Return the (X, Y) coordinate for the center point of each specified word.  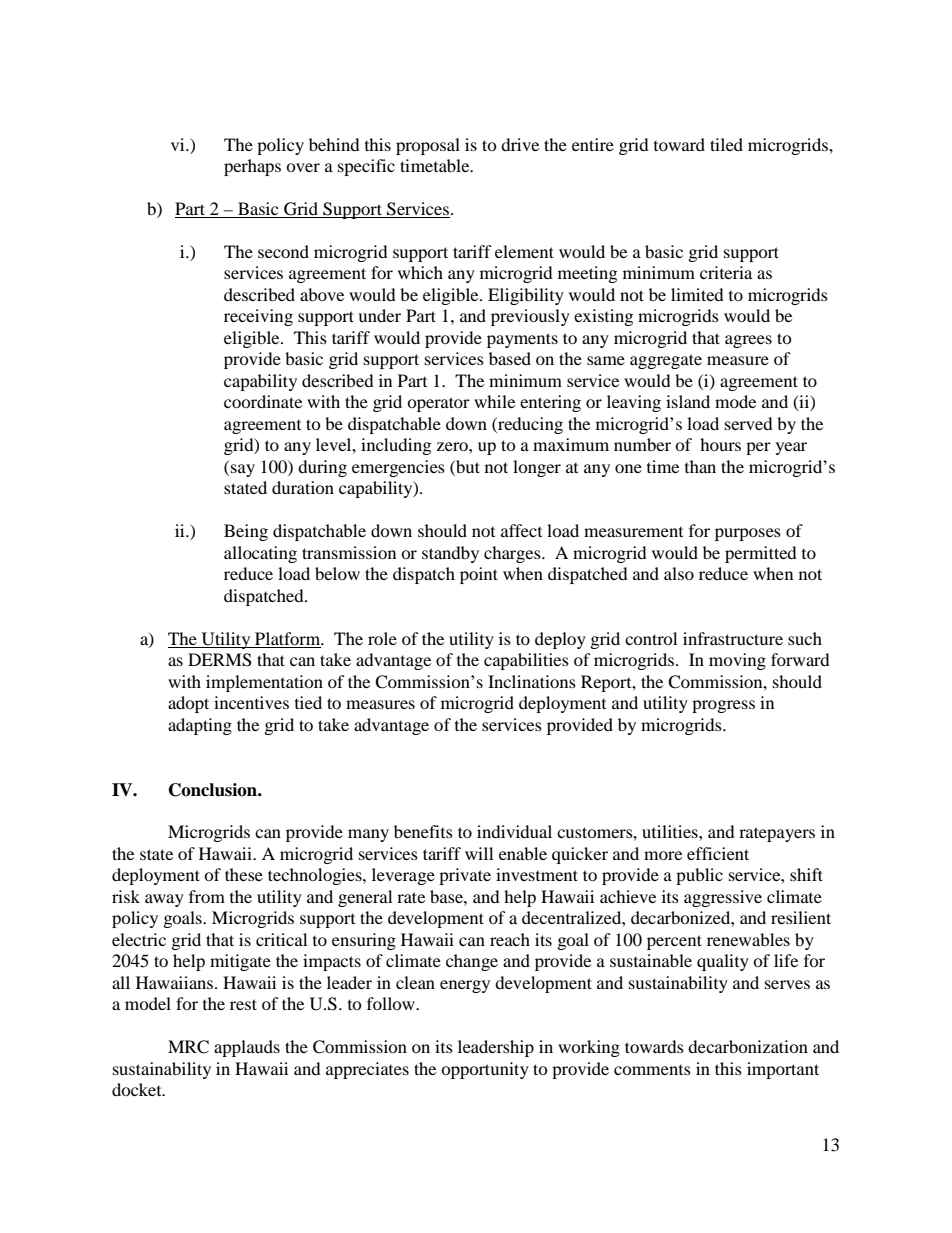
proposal (428, 146)
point (479, 575)
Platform (289, 638)
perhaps (252, 167)
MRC (188, 1047)
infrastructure (733, 638)
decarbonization (748, 1046)
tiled (726, 144)
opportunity (485, 1070)
